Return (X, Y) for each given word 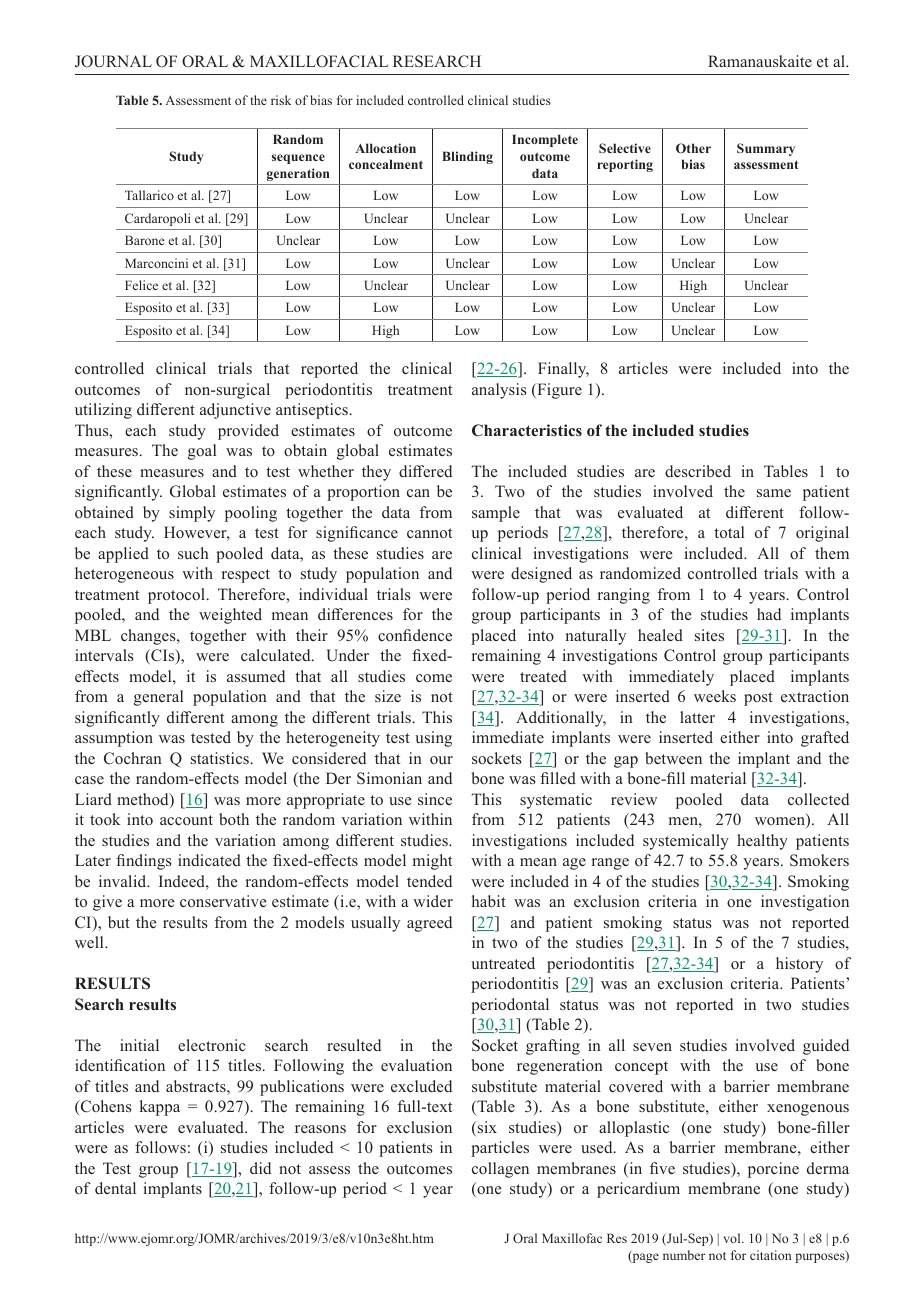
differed (425, 471)
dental (115, 1188)
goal (202, 452)
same (774, 493)
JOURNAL (113, 61)
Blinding (467, 157)
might (432, 862)
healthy (762, 842)
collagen (500, 1170)
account (186, 820)
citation (770, 1255)
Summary (766, 149)
